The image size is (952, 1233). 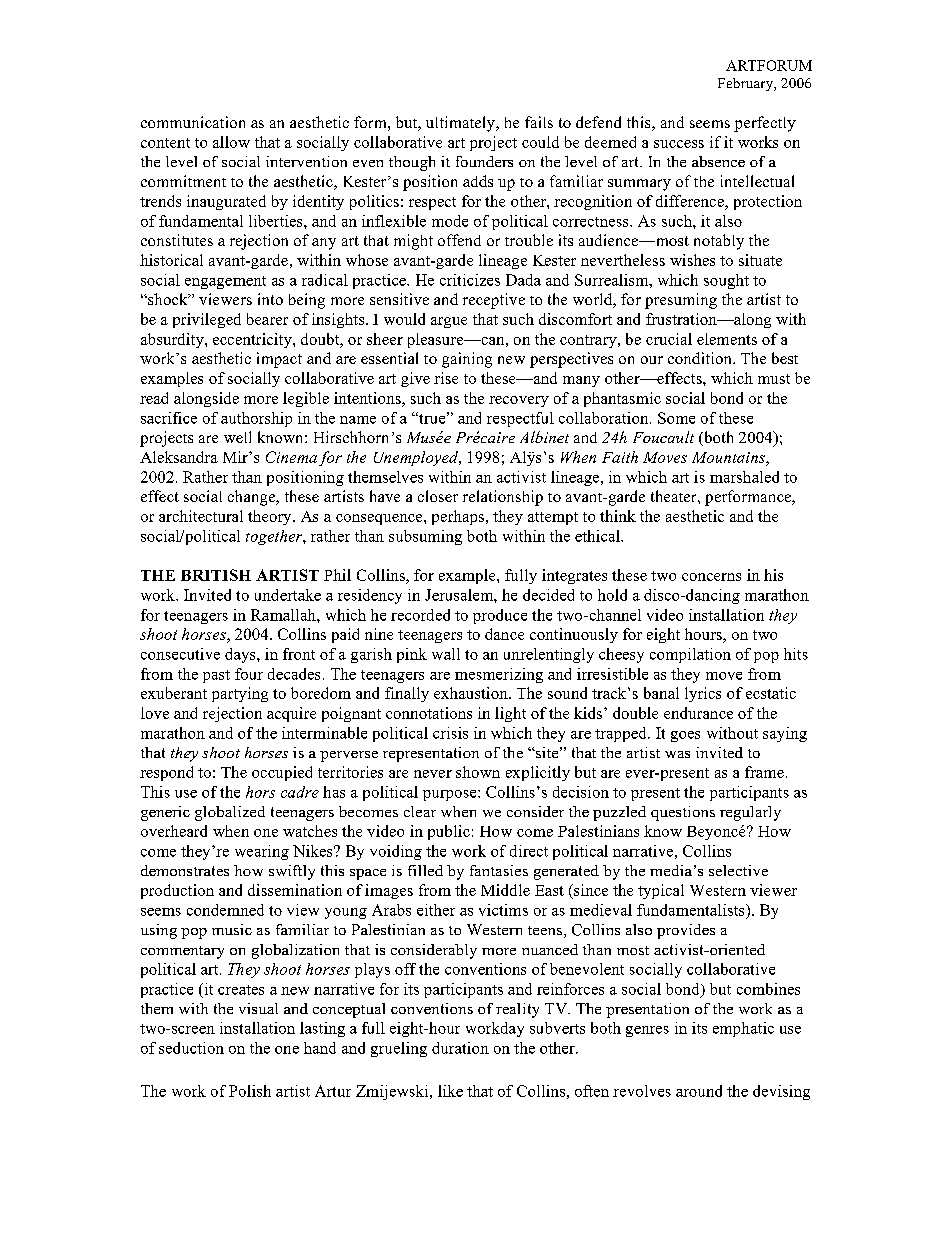 I want to click on public, so click(x=449, y=832).
